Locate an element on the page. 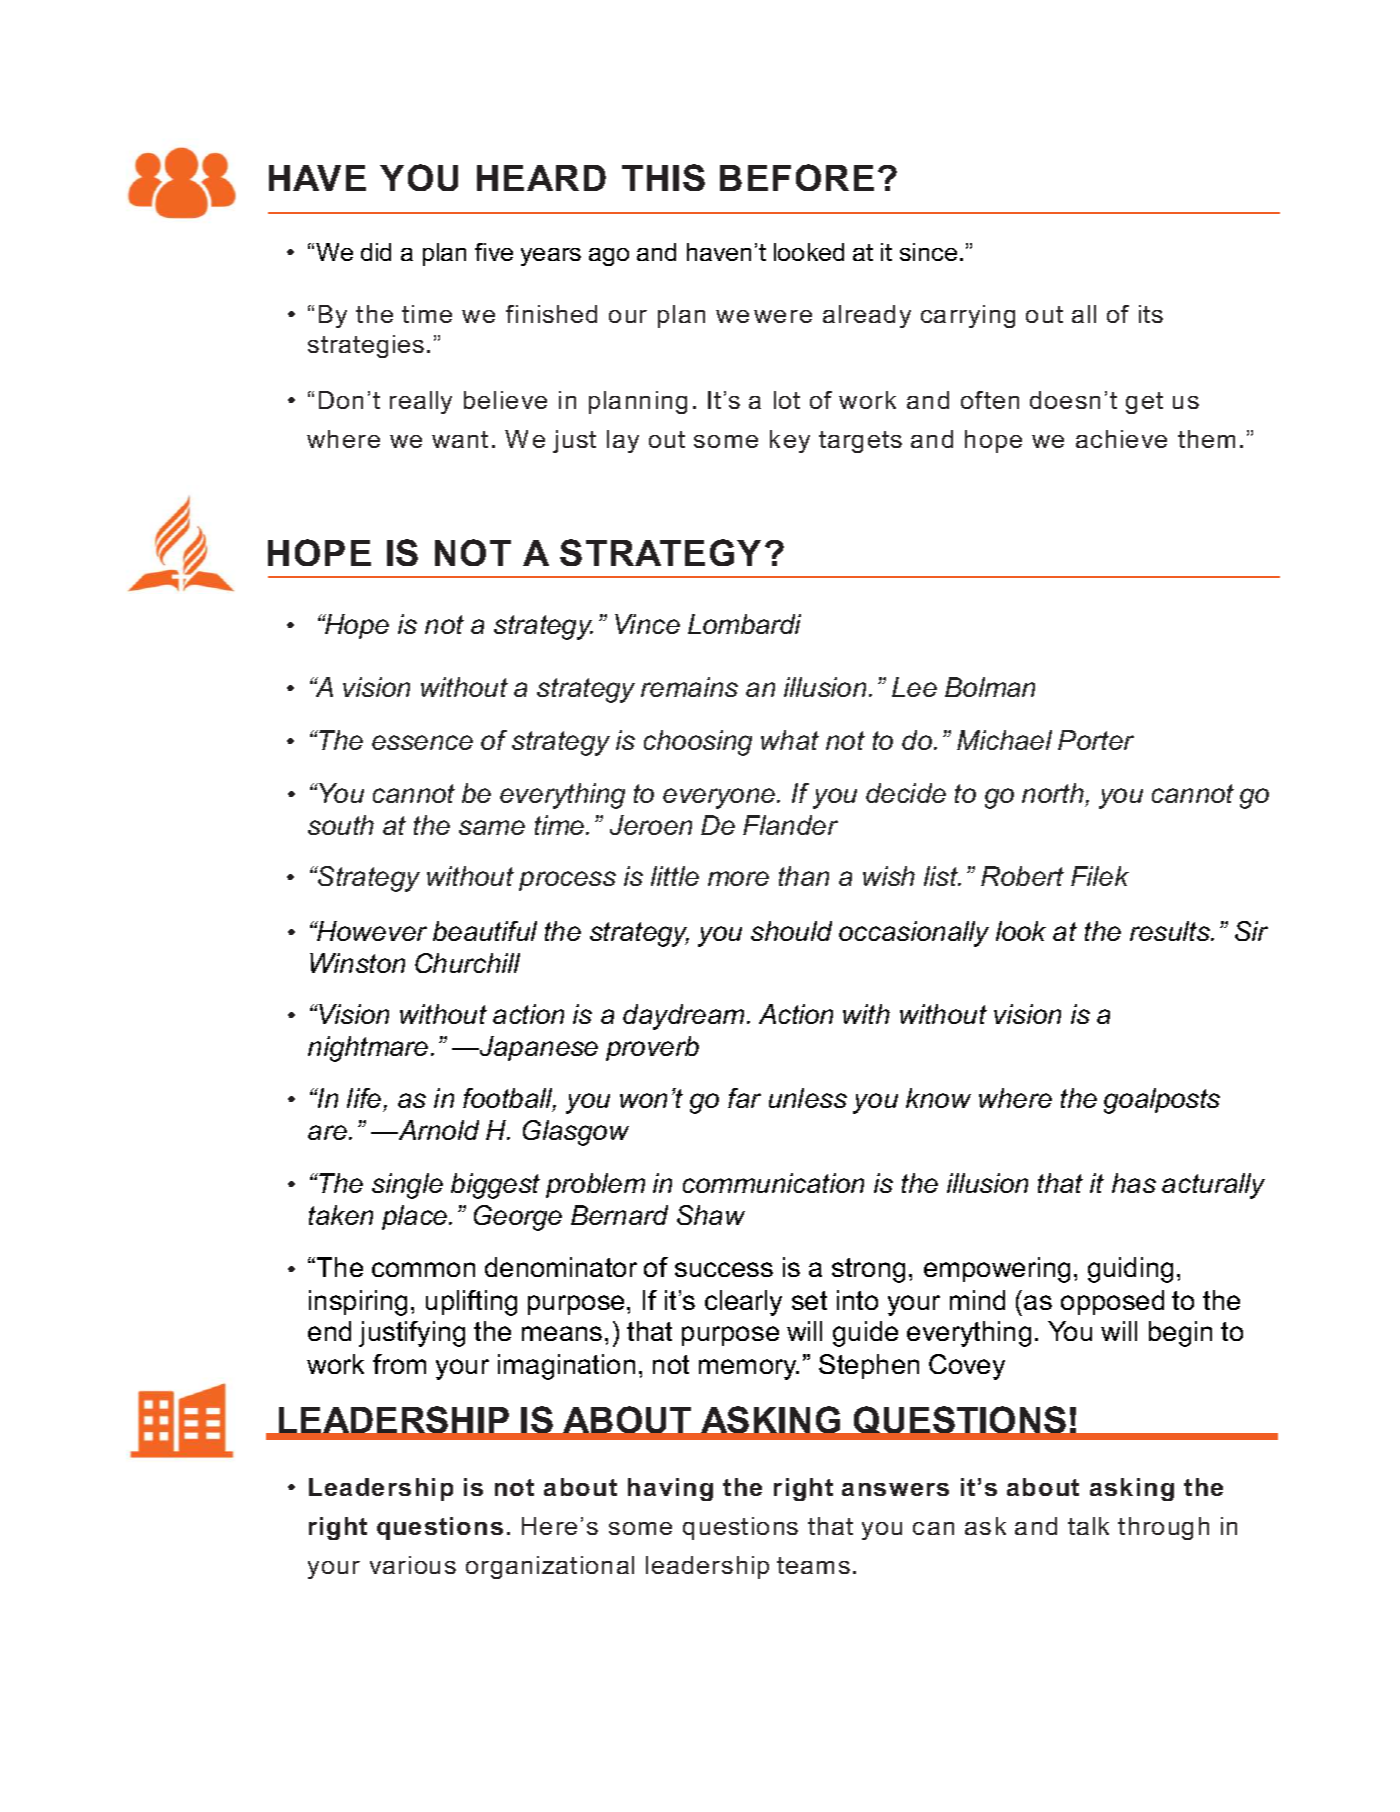 The width and height of the image is (1400, 1812). through is located at coordinates (1163, 1528).
